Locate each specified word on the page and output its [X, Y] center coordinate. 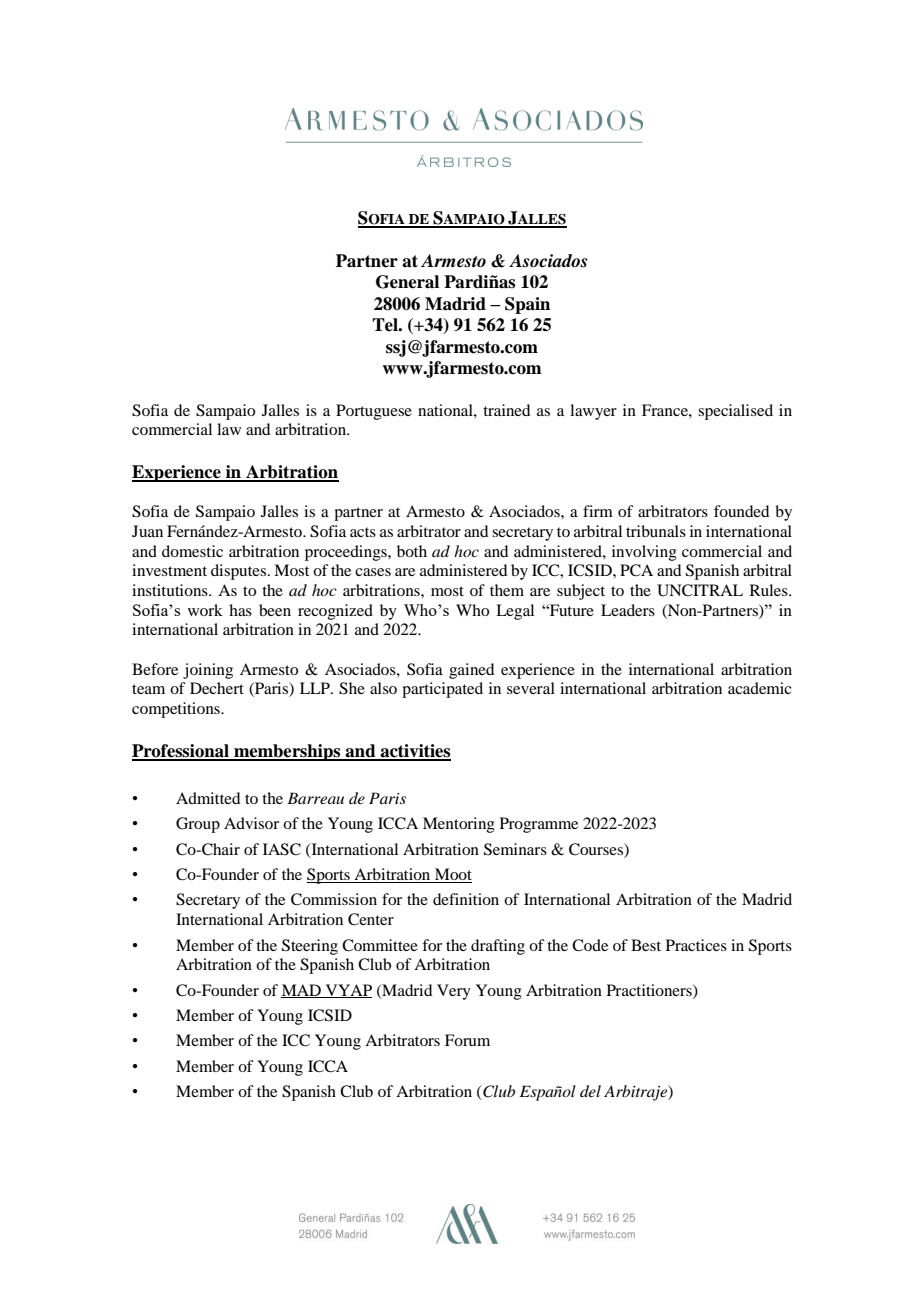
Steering [310, 947]
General [407, 282]
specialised [735, 412]
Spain [527, 305]
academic [760, 688]
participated [442, 690]
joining [208, 671]
